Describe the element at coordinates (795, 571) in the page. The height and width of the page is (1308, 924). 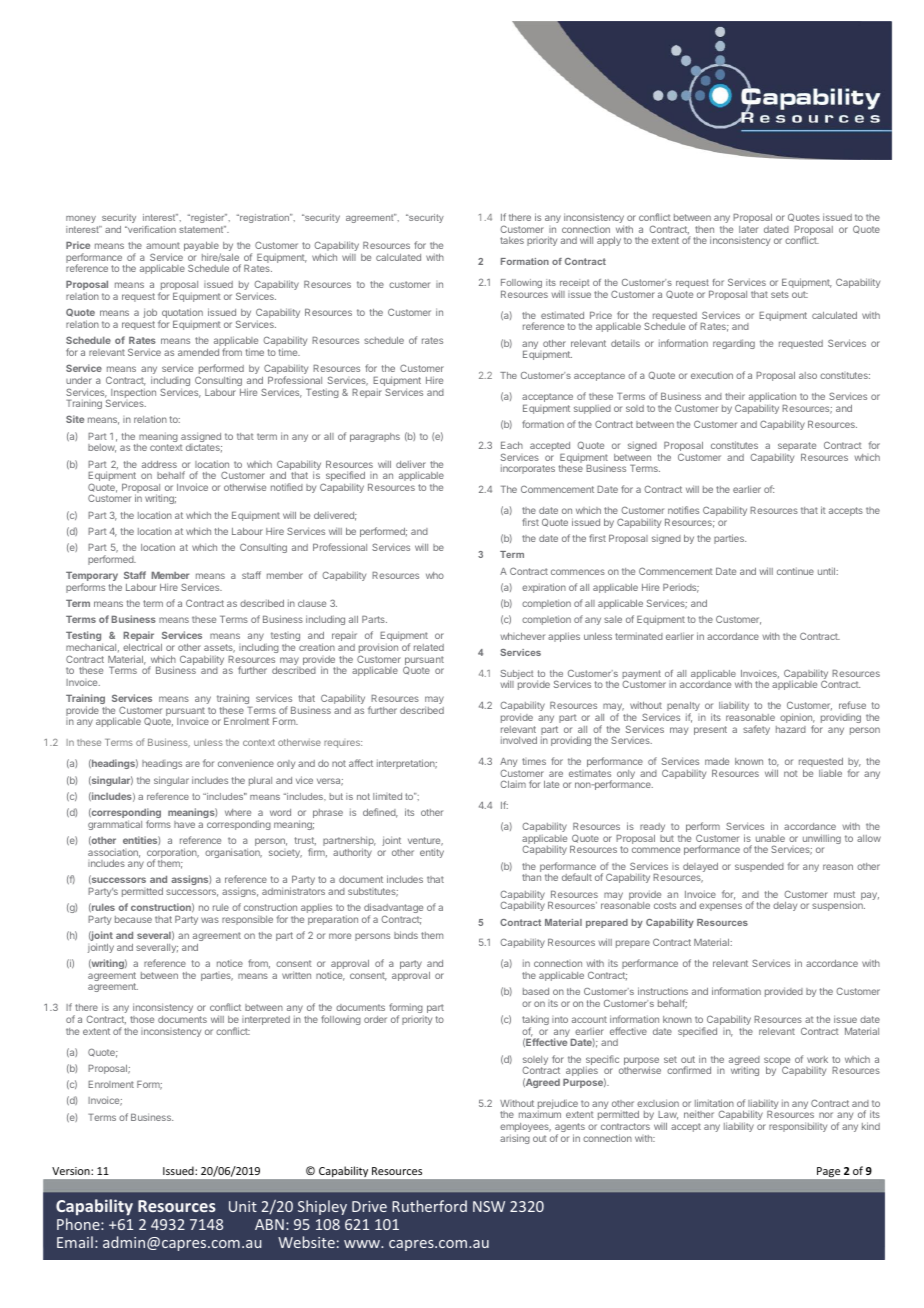
I see `continue` at that location.
